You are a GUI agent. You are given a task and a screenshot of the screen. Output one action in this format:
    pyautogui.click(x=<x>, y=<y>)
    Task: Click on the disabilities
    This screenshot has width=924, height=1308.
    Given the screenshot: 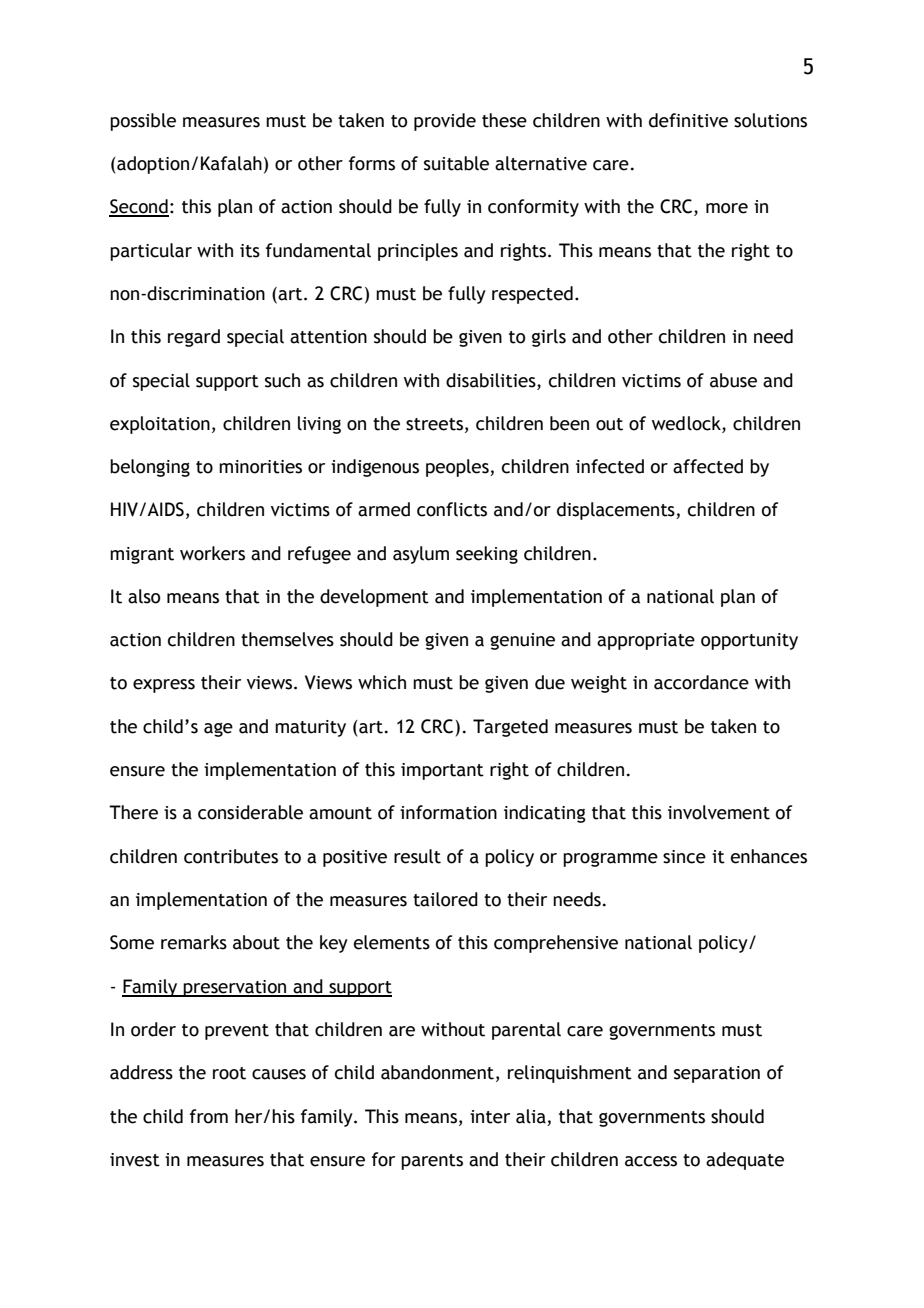 What is the action you would take?
    pyautogui.click(x=492, y=380)
